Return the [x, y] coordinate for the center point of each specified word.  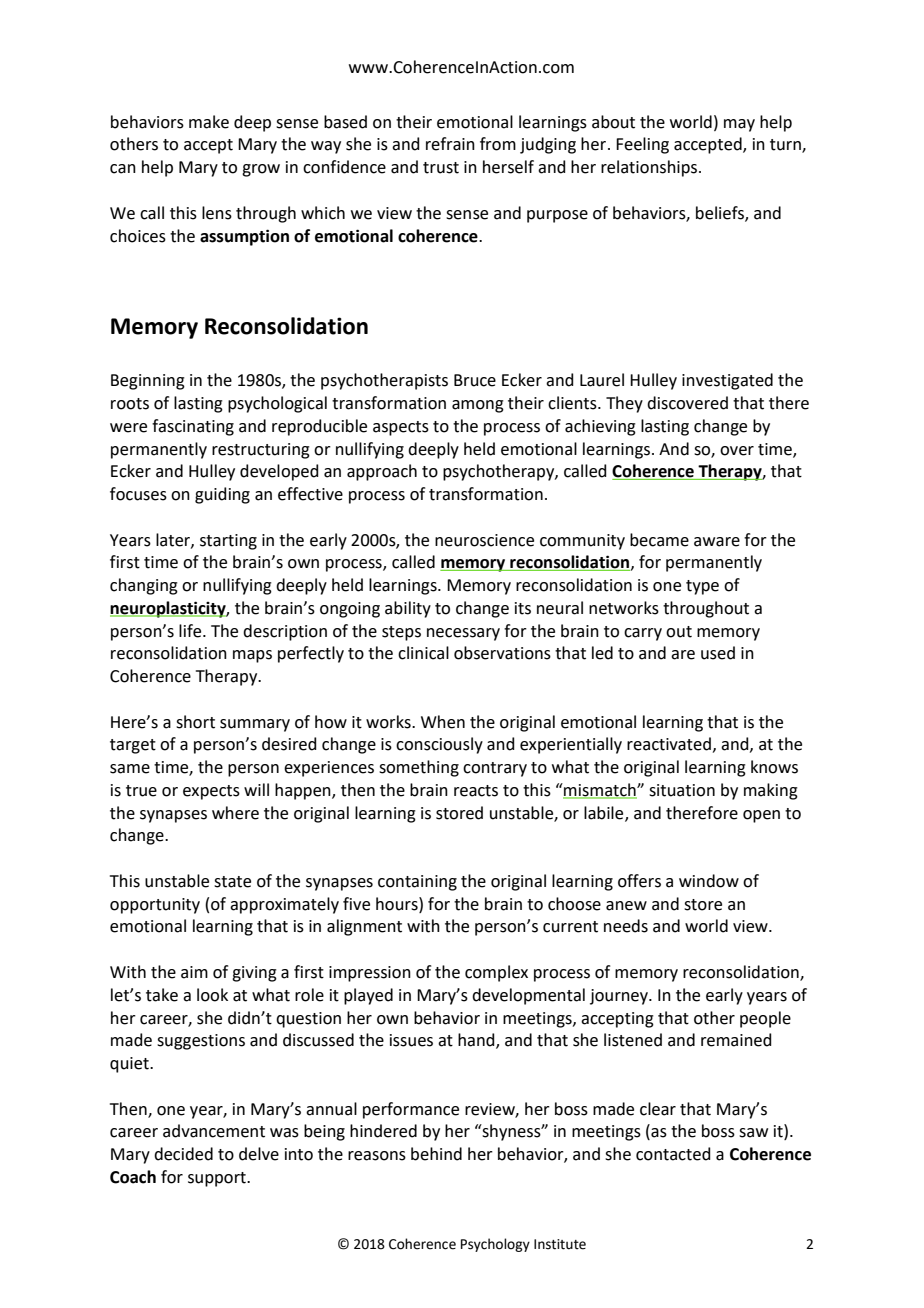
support [218, 1179]
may [739, 125]
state [232, 882]
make [209, 122]
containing [417, 883]
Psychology [495, 1245]
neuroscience [484, 540]
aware [717, 542]
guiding [222, 495]
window [709, 881]
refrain [450, 144]
